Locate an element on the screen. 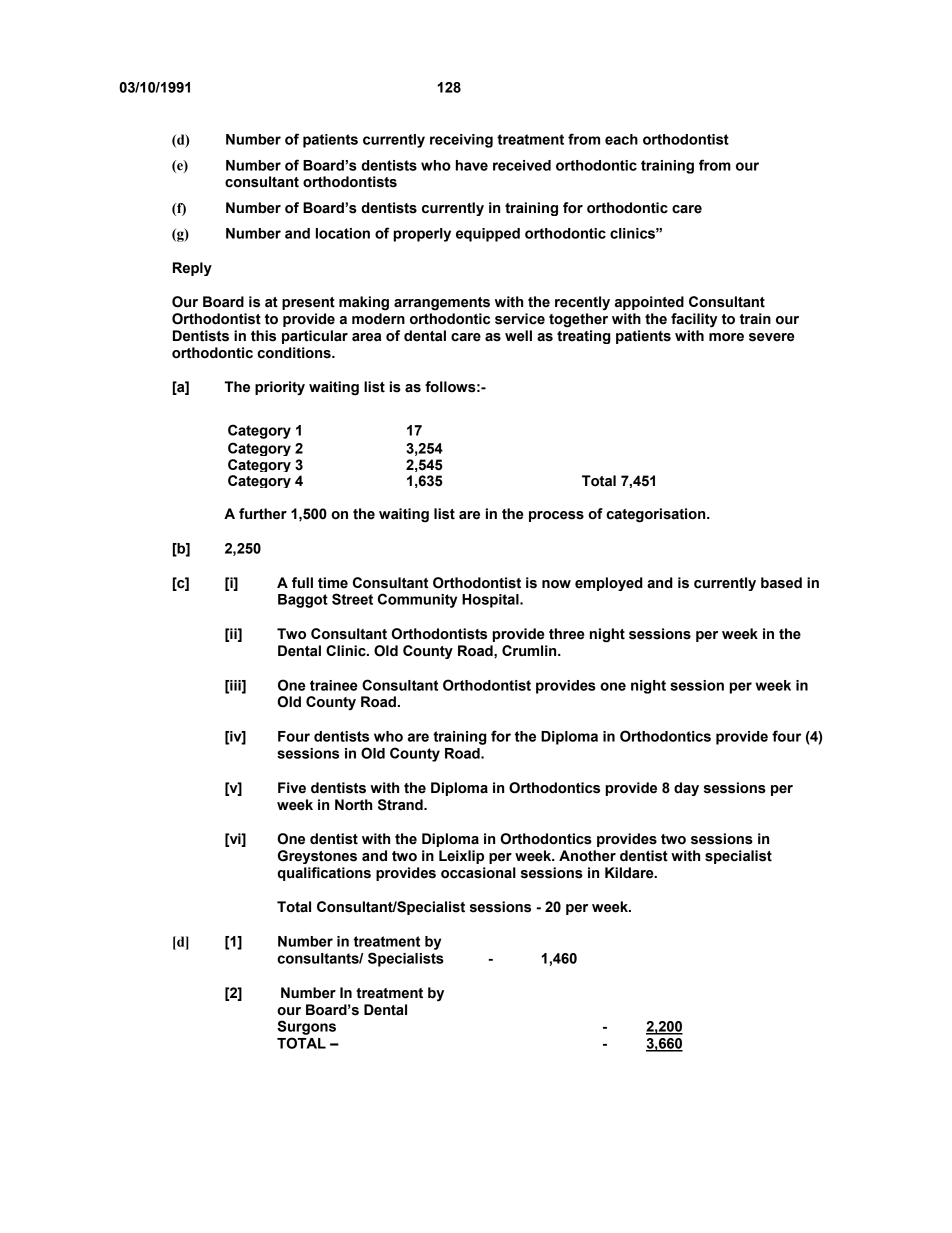  qualifications is located at coordinates (324, 874).
